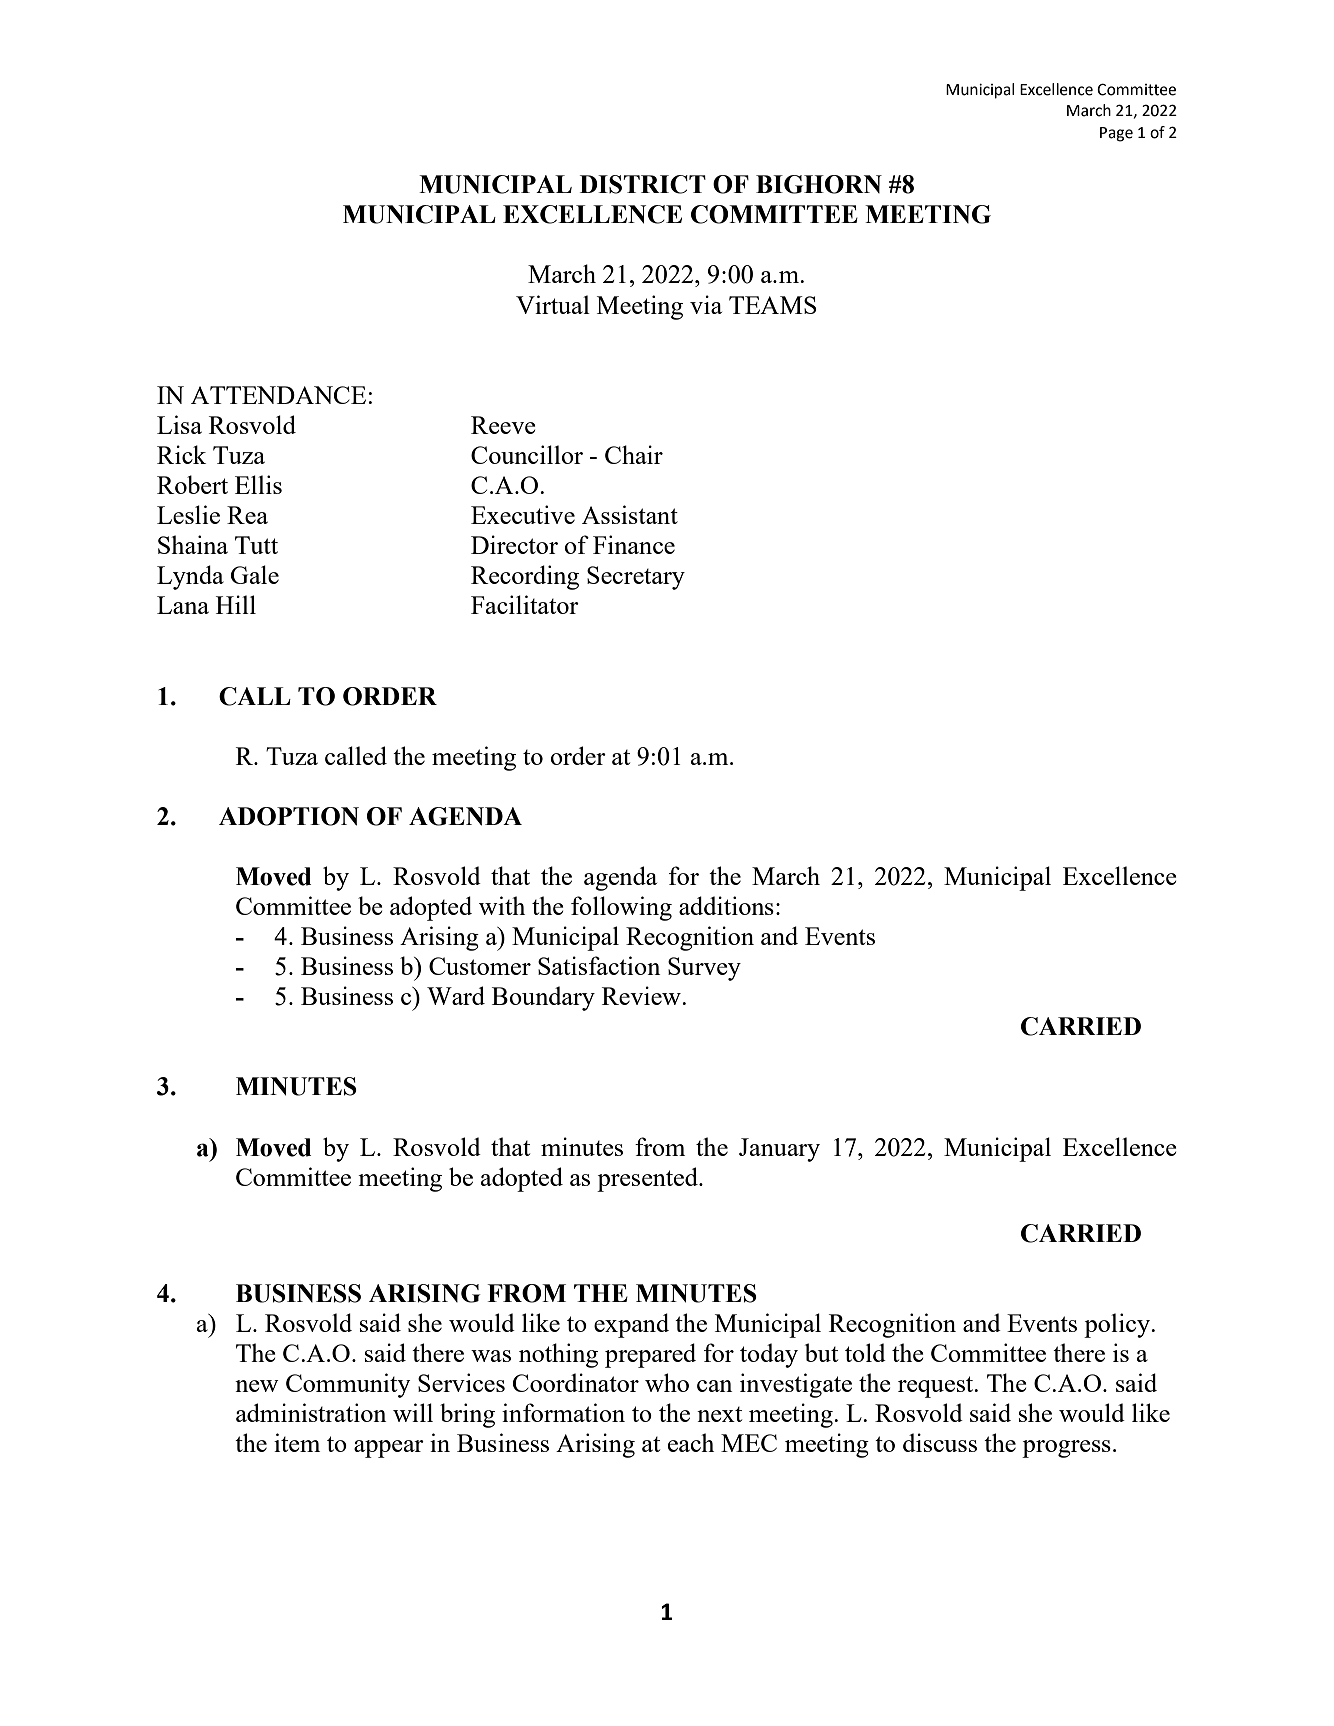  Describe the element at coordinates (311, 1412) in the page. I see `administration` at that location.
